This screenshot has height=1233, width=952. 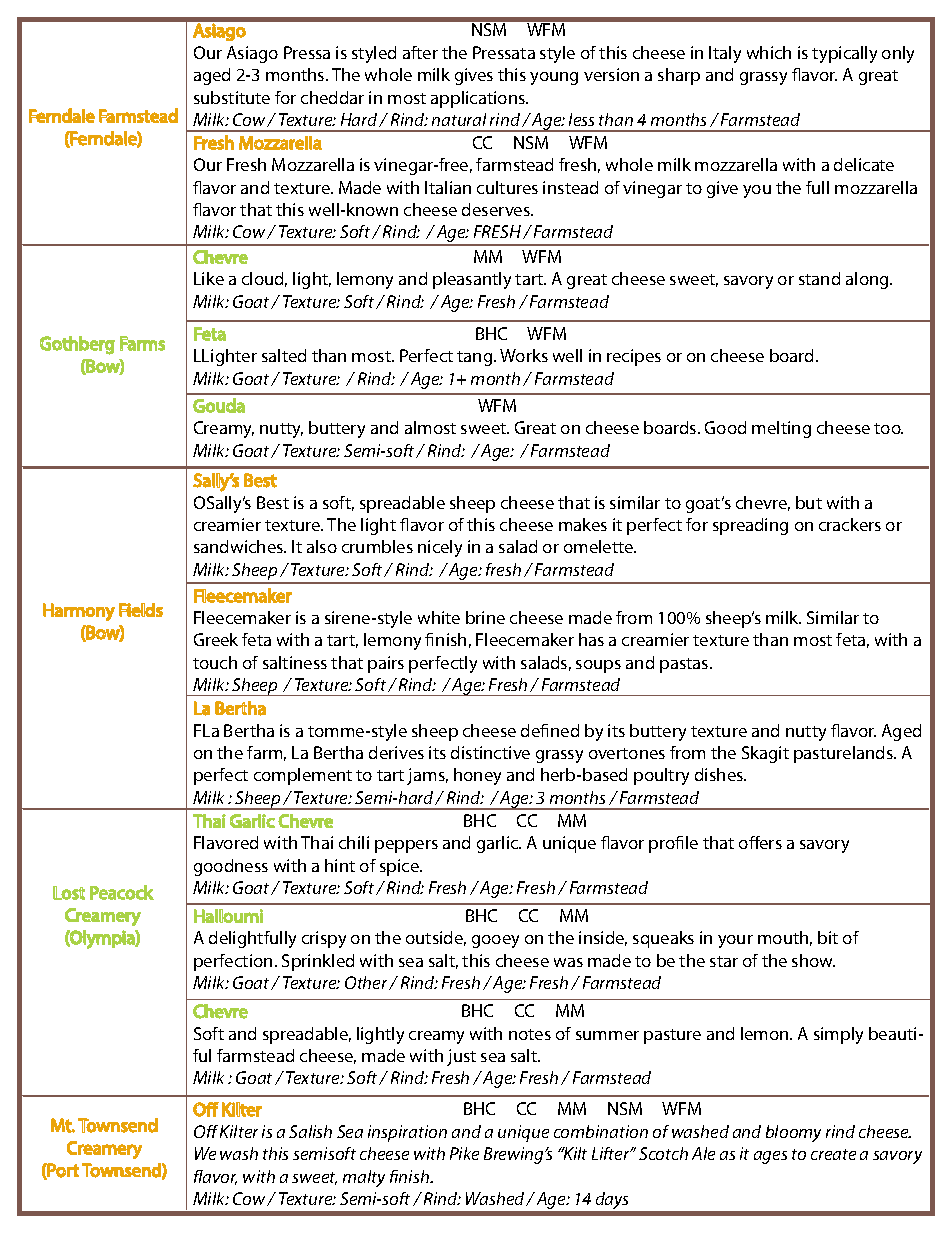 I want to click on tang, so click(x=476, y=358).
